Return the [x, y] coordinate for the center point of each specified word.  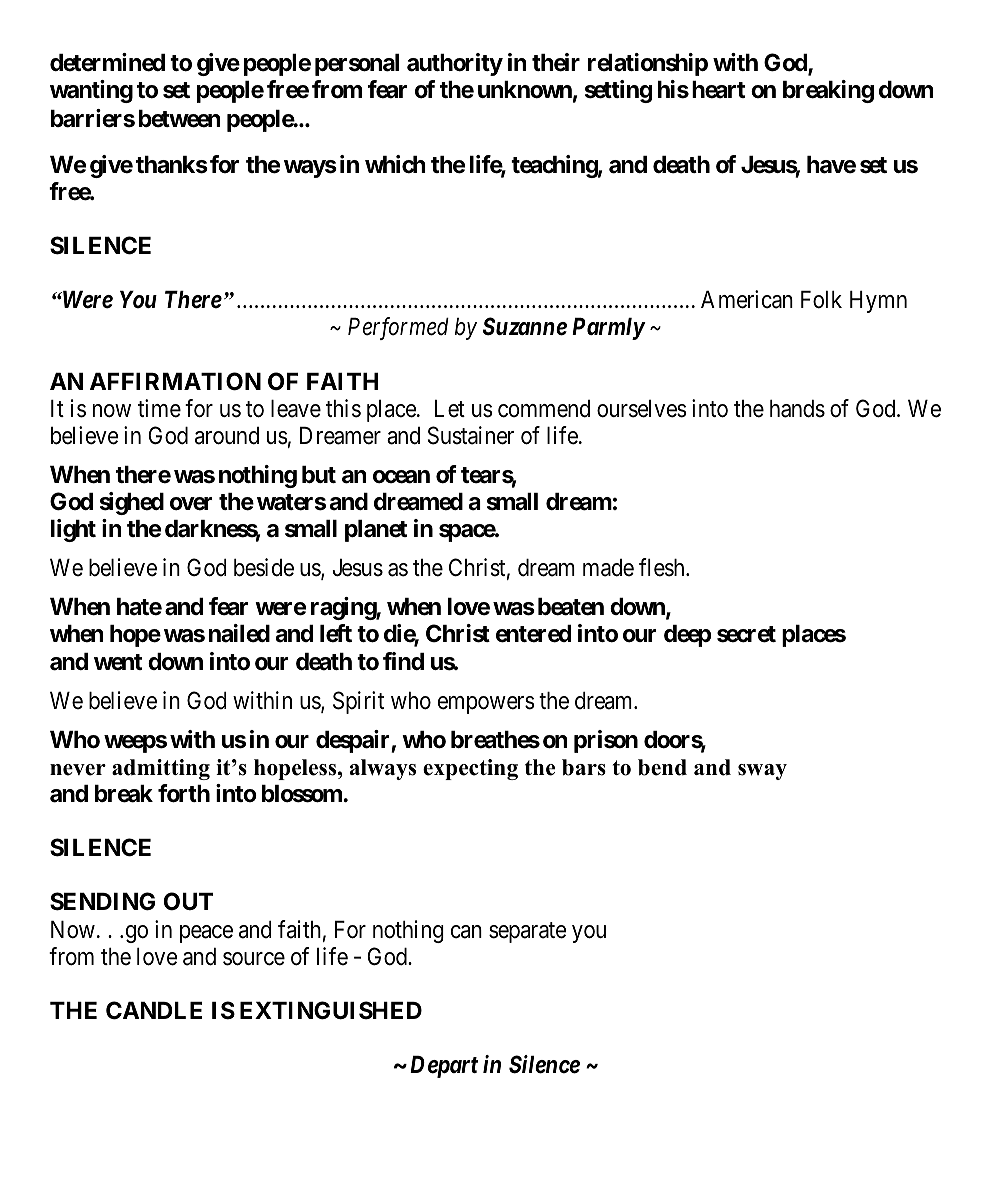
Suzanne [525, 326]
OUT [188, 901]
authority [455, 64]
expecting [470, 769]
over [191, 504]
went [118, 662]
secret [746, 634]
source [254, 959]
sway [762, 772]
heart [718, 90]
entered [533, 634]
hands [797, 409]
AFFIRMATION [175, 381]
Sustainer [471, 435]
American [747, 299]
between [180, 119]
